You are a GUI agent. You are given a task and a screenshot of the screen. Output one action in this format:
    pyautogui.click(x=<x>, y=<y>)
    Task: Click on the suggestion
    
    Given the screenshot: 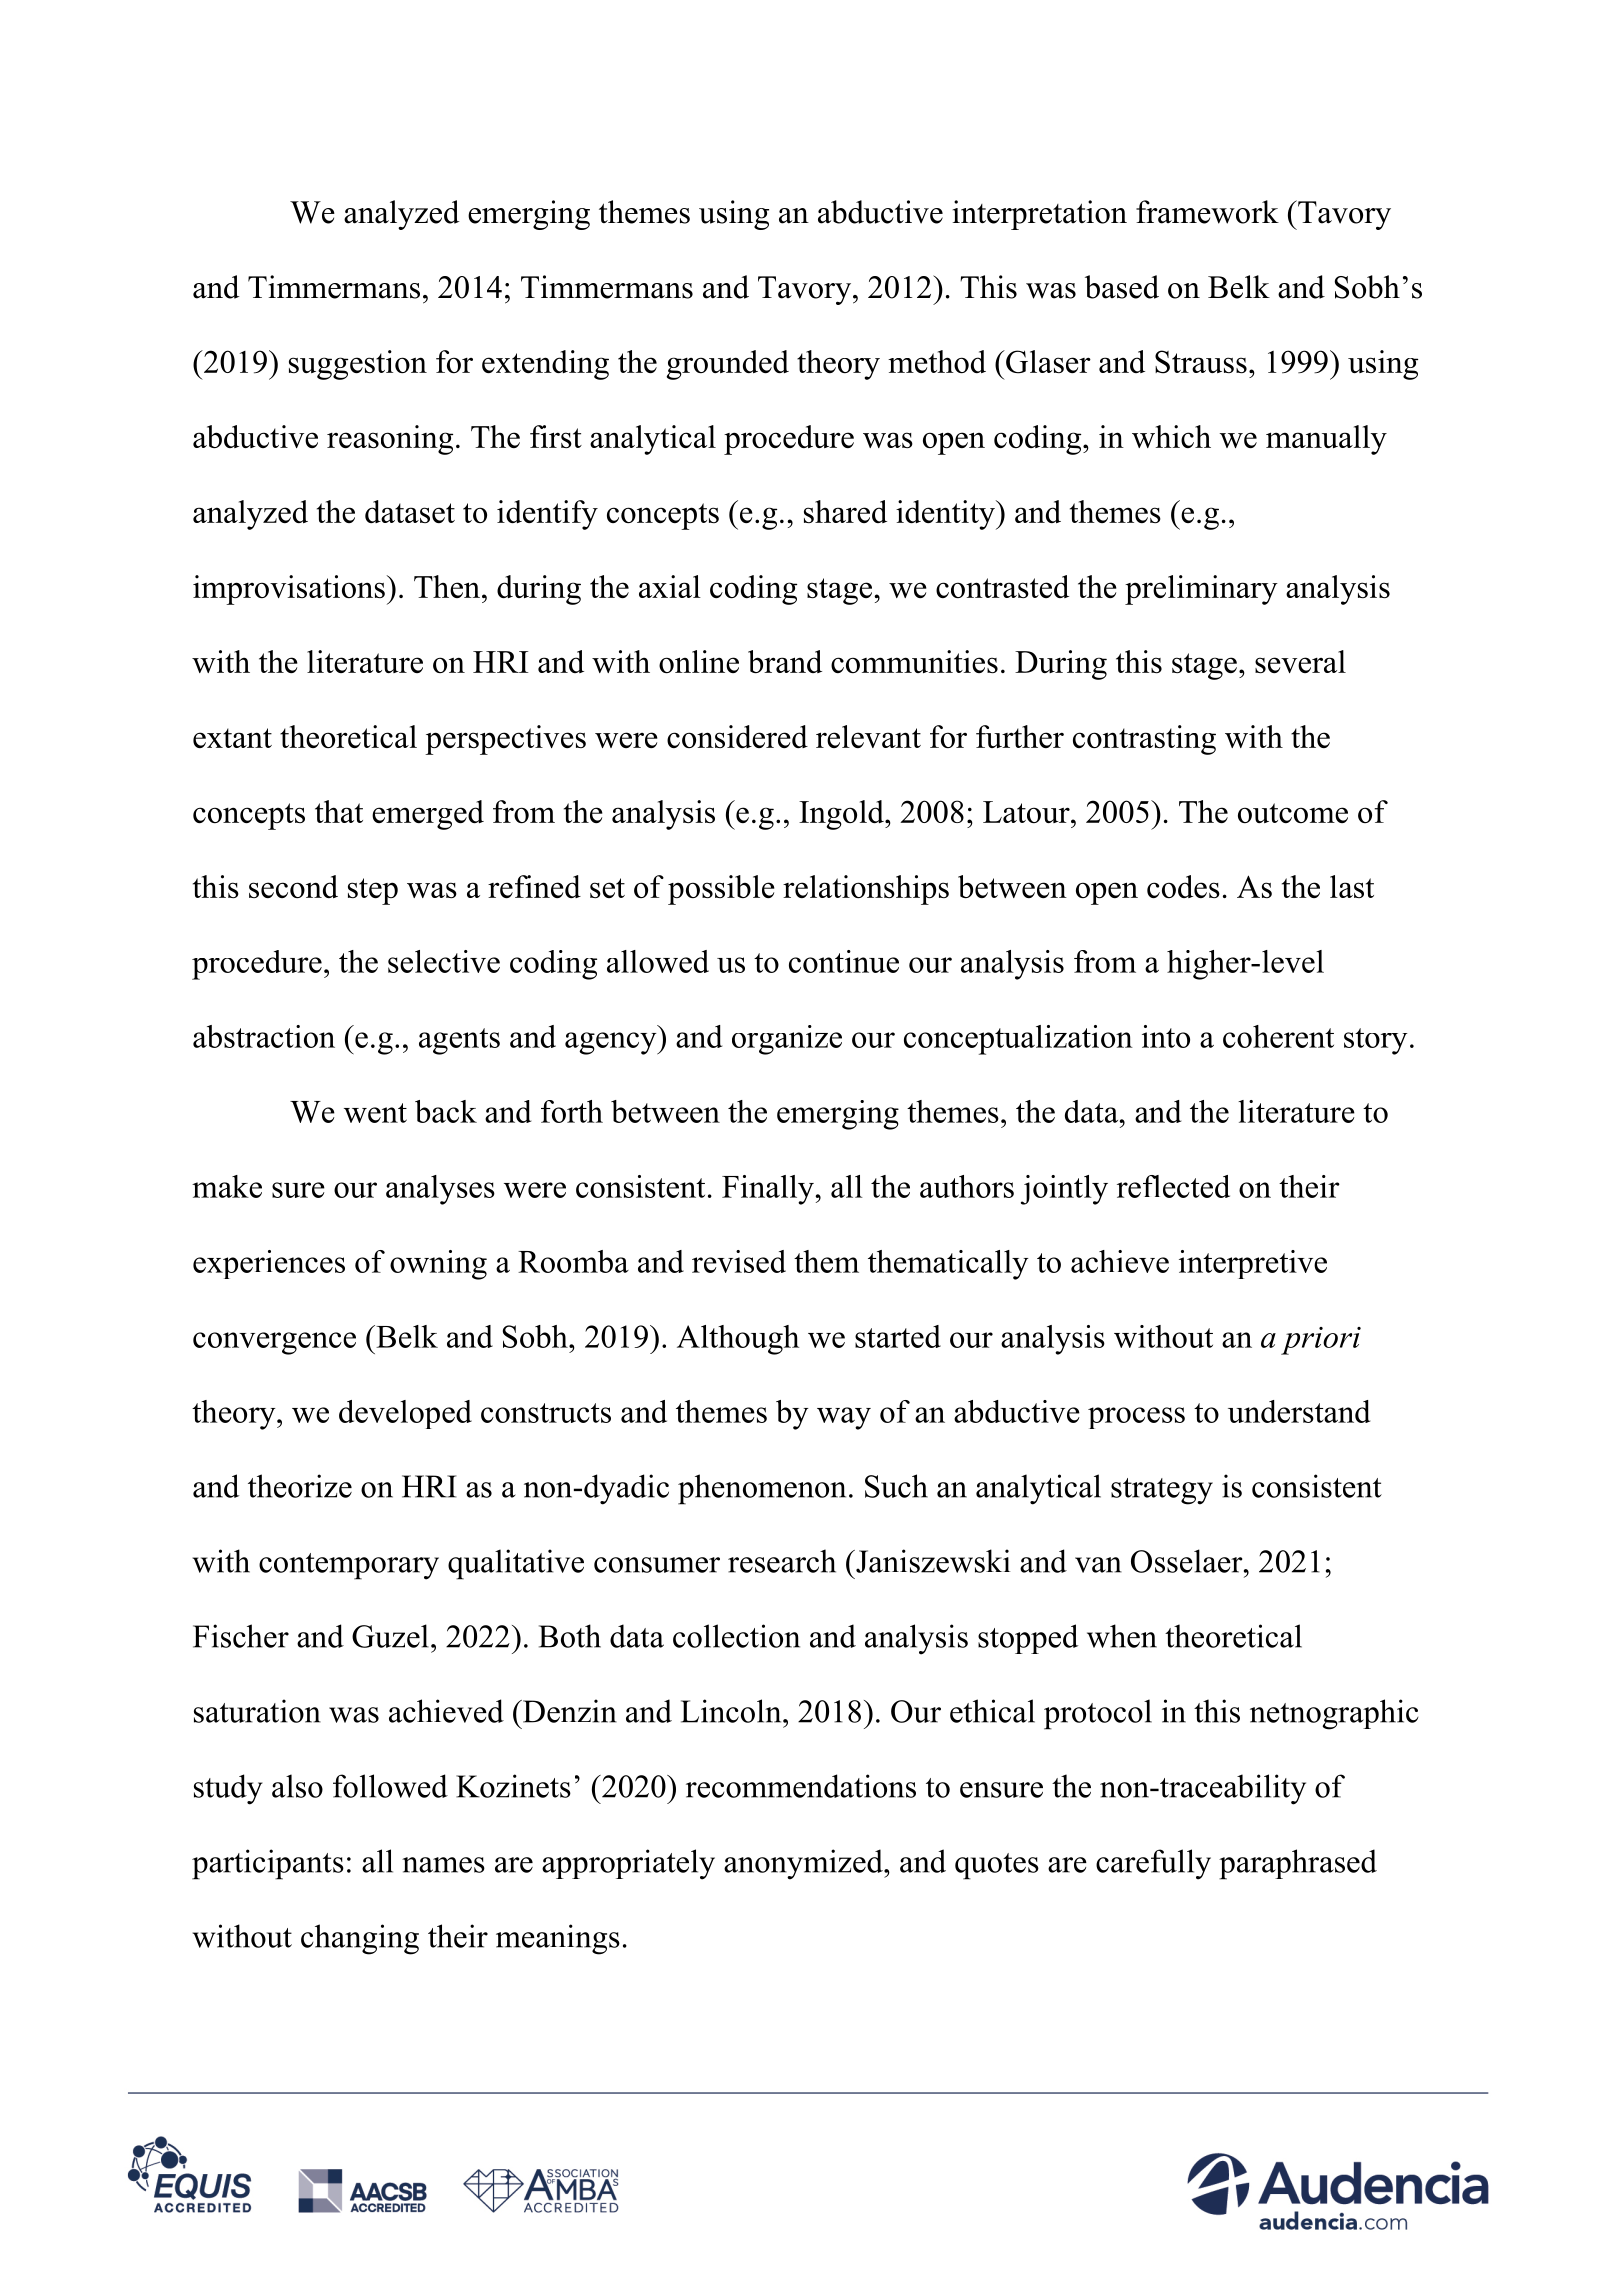 What is the action you would take?
    pyautogui.click(x=358, y=365)
